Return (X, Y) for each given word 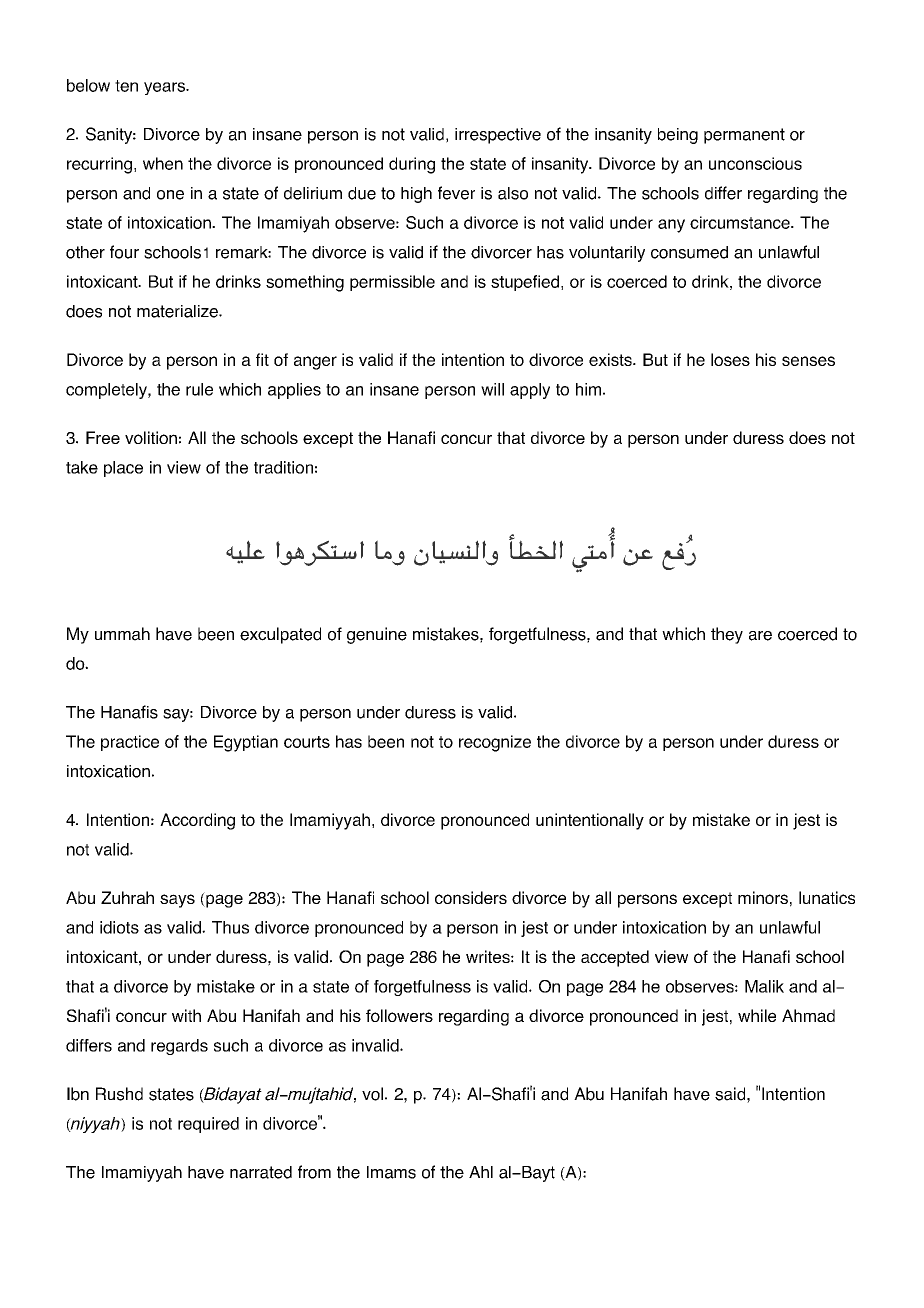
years (165, 88)
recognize (495, 743)
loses (730, 359)
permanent (744, 136)
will (492, 389)
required (208, 1125)
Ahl (481, 1172)
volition (151, 437)
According (197, 821)
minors (763, 897)
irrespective (498, 136)
